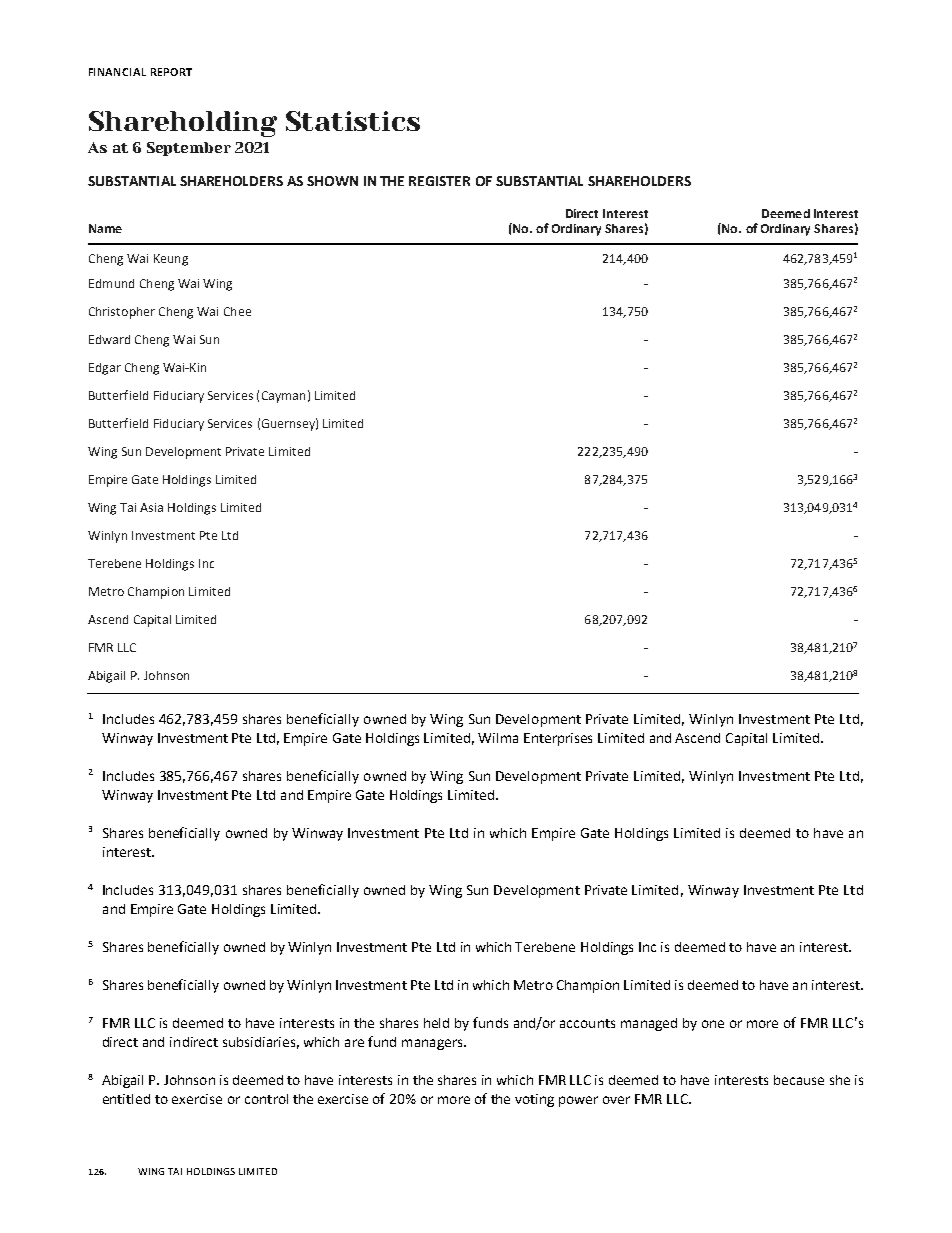 This page has width=952, height=1233. I want to click on Enterprises, so click(558, 739).
